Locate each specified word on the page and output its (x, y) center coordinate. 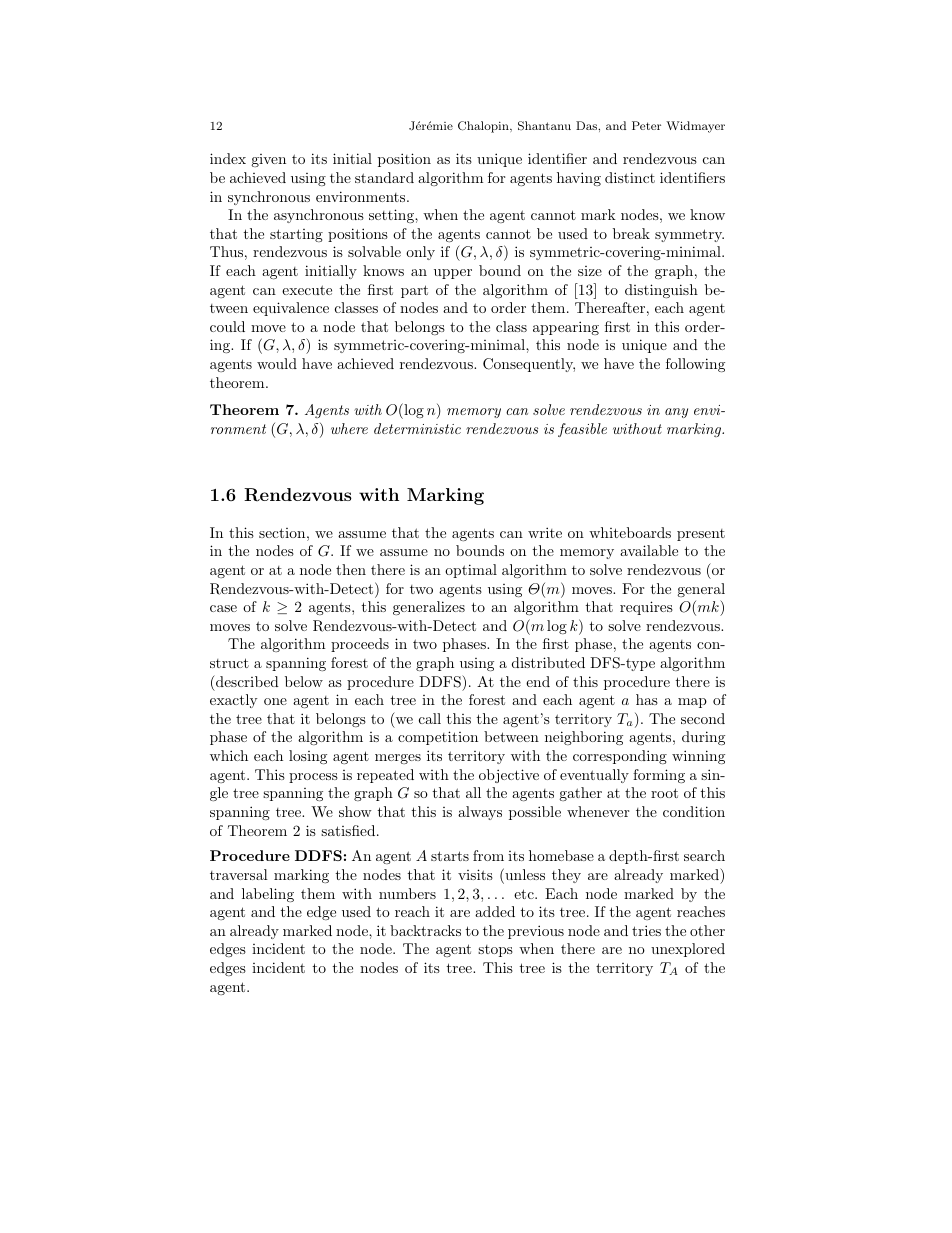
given (268, 160)
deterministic (417, 428)
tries (646, 930)
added (495, 911)
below (304, 681)
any (676, 413)
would (277, 363)
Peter (646, 125)
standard (384, 177)
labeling (268, 895)
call (430, 718)
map (692, 703)
